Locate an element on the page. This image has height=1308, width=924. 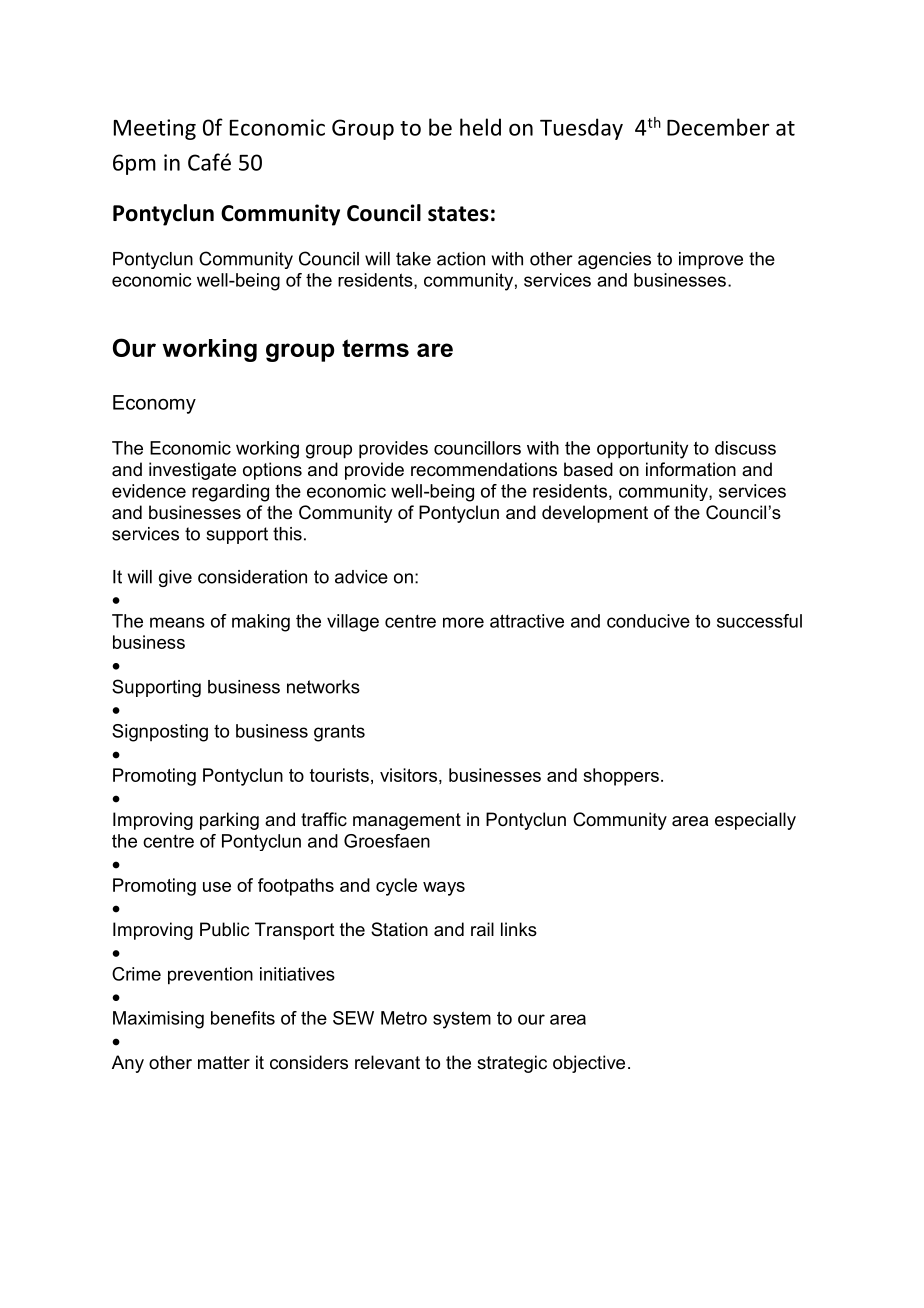
parking is located at coordinates (229, 821).
